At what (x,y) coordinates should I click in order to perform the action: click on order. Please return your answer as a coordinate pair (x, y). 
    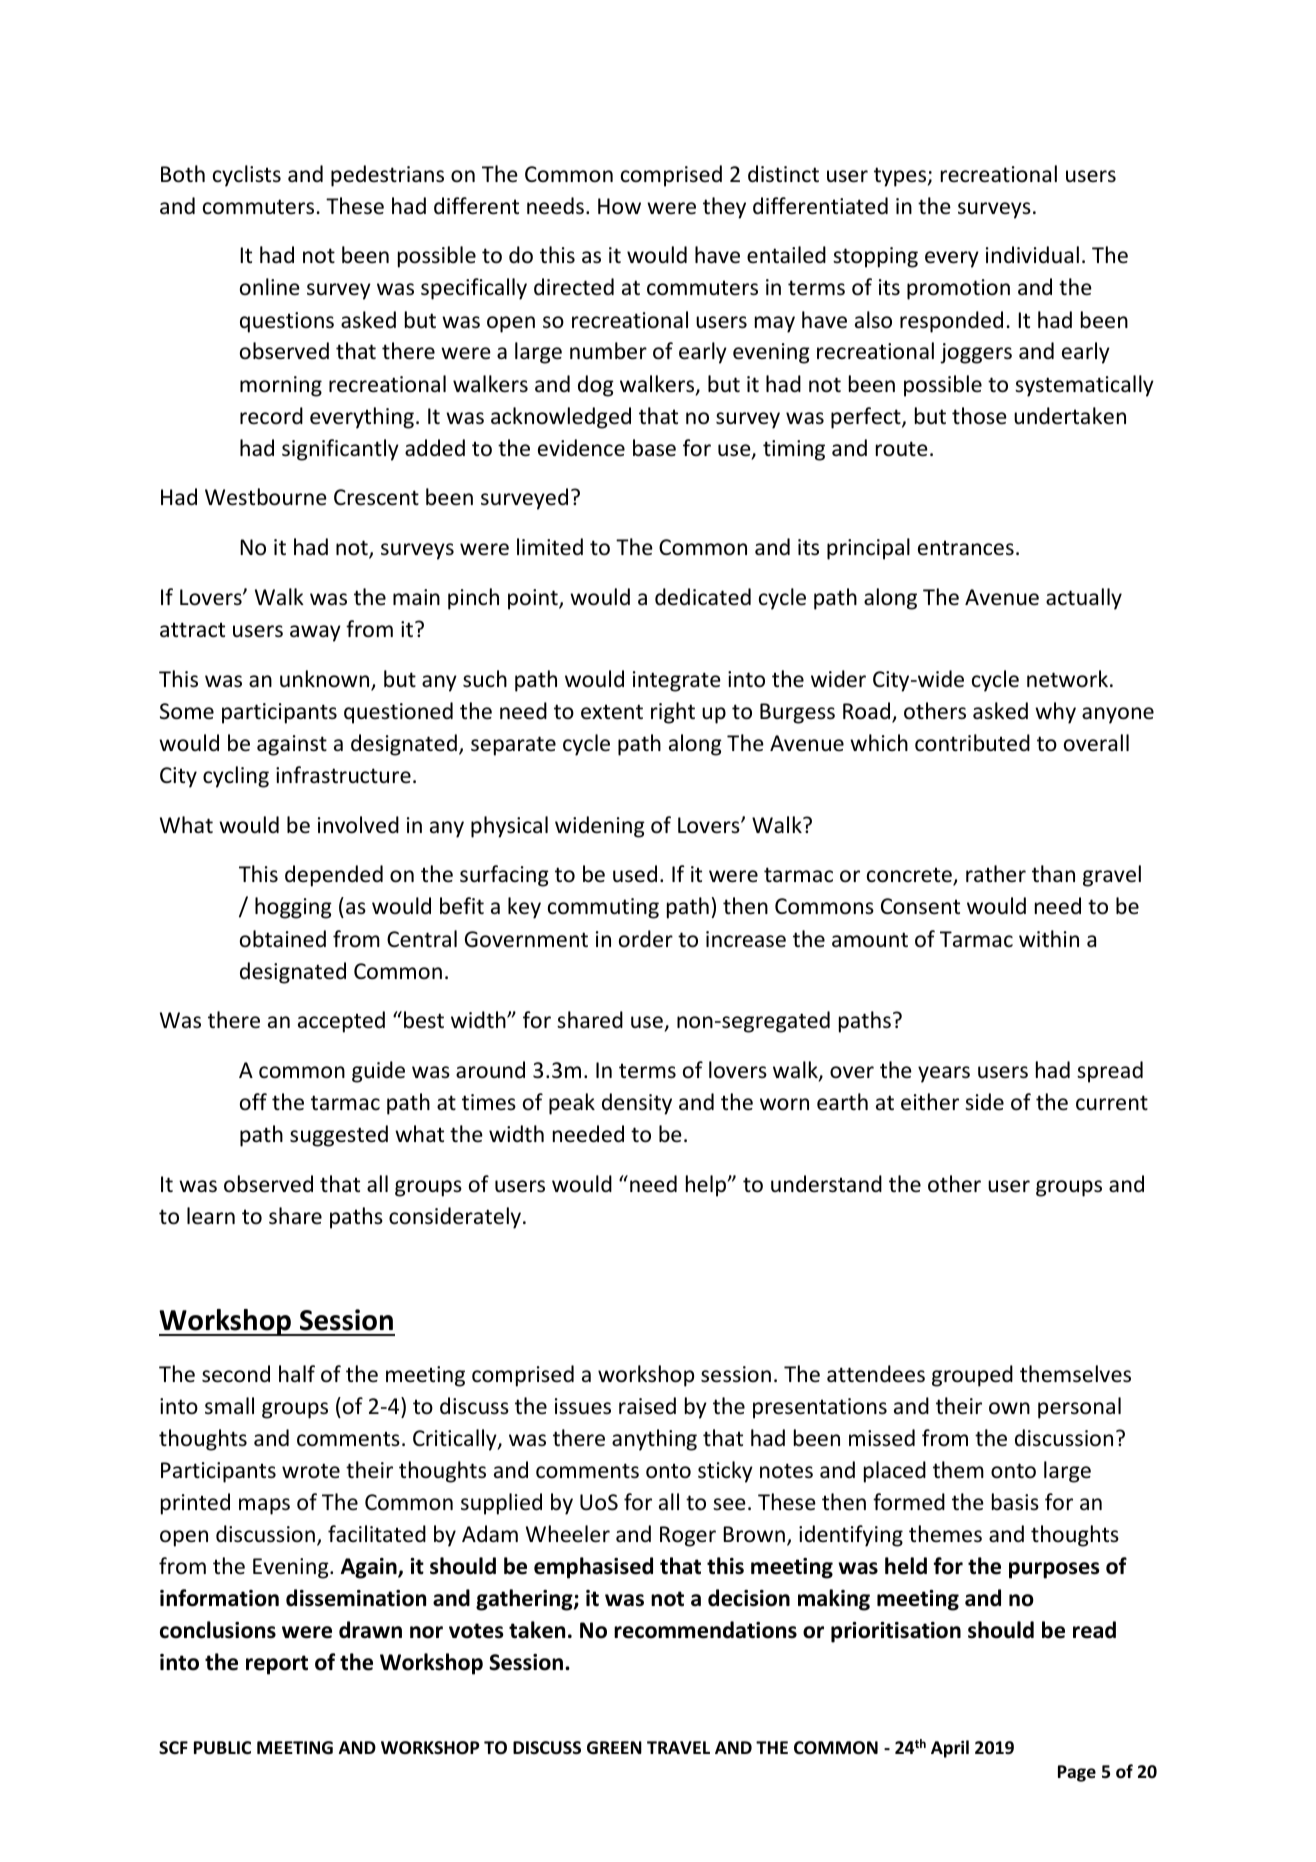
    Looking at the image, I should click on (646, 939).
